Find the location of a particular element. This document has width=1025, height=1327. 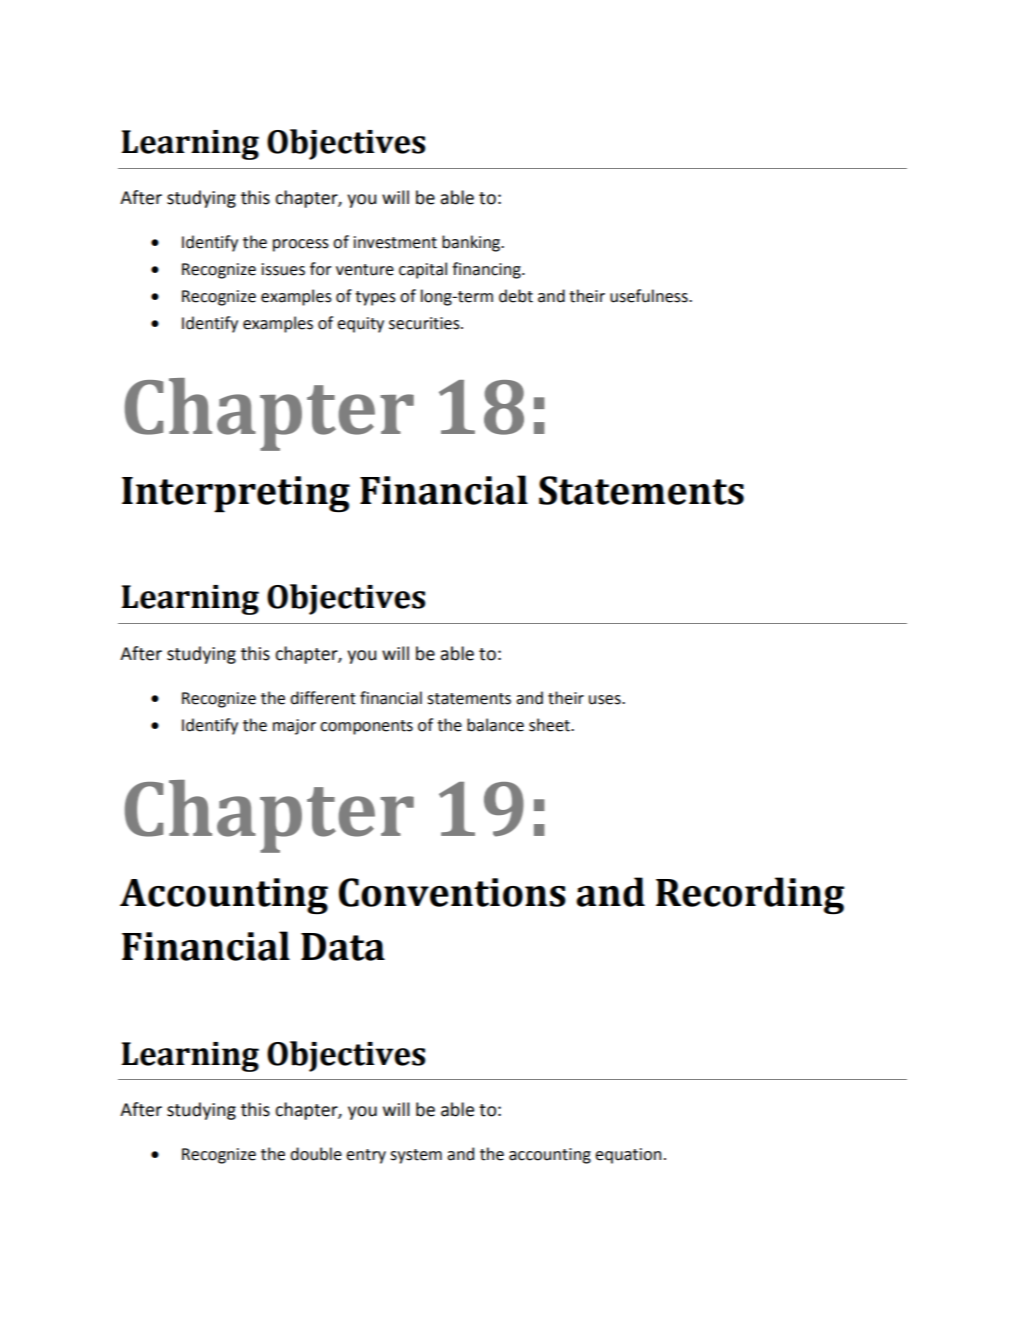

different is located at coordinates (323, 698).
